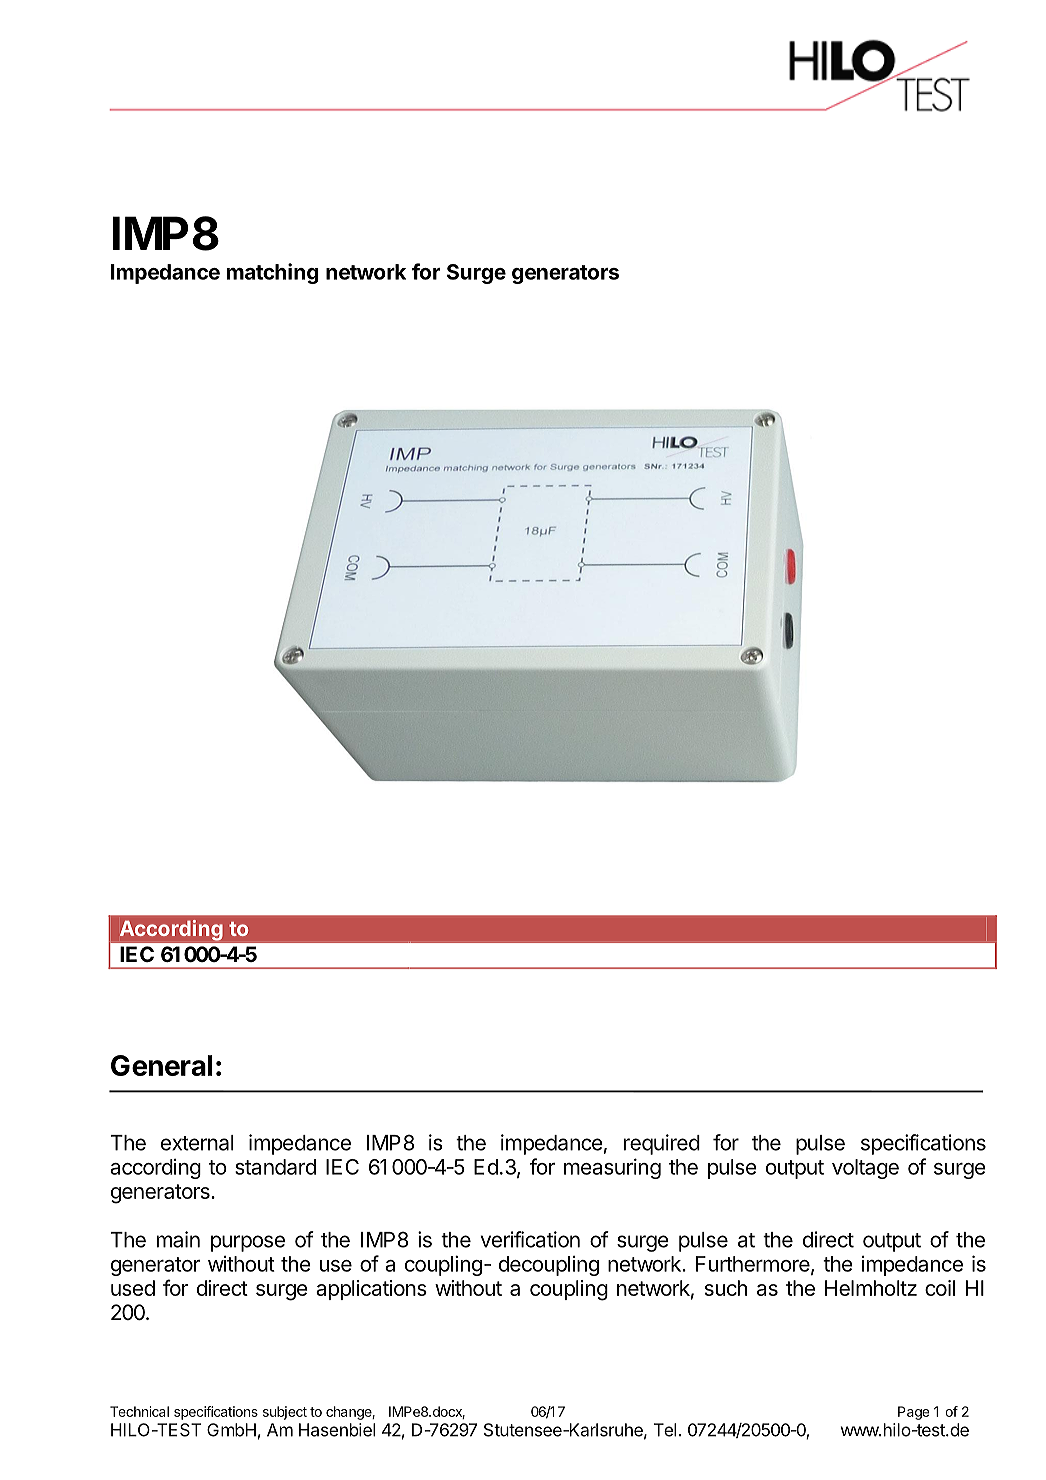 This screenshot has width=1046, height=1480. I want to click on measuring, so click(612, 1168).
